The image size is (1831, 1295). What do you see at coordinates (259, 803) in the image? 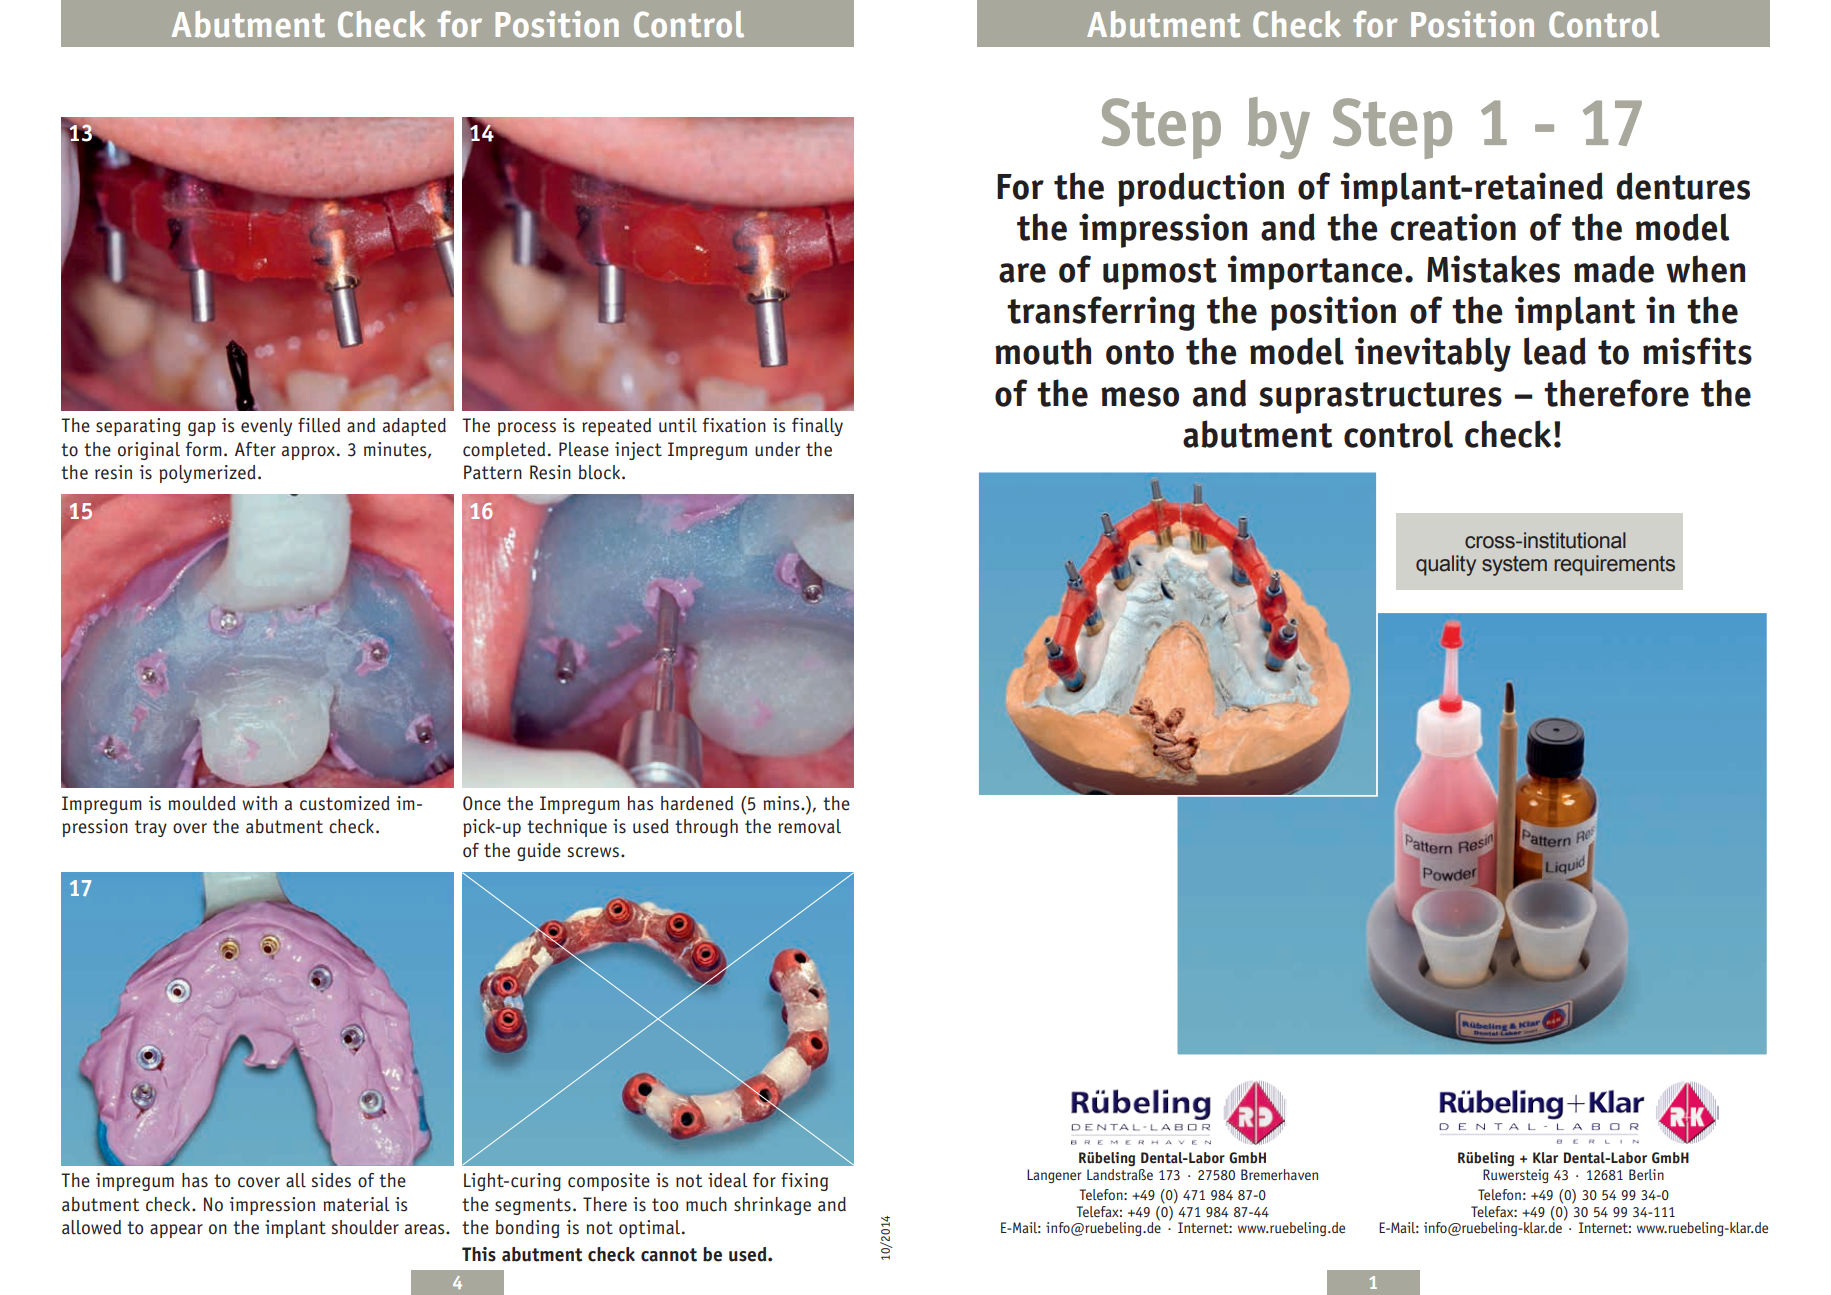
I see `with` at bounding box center [259, 803].
